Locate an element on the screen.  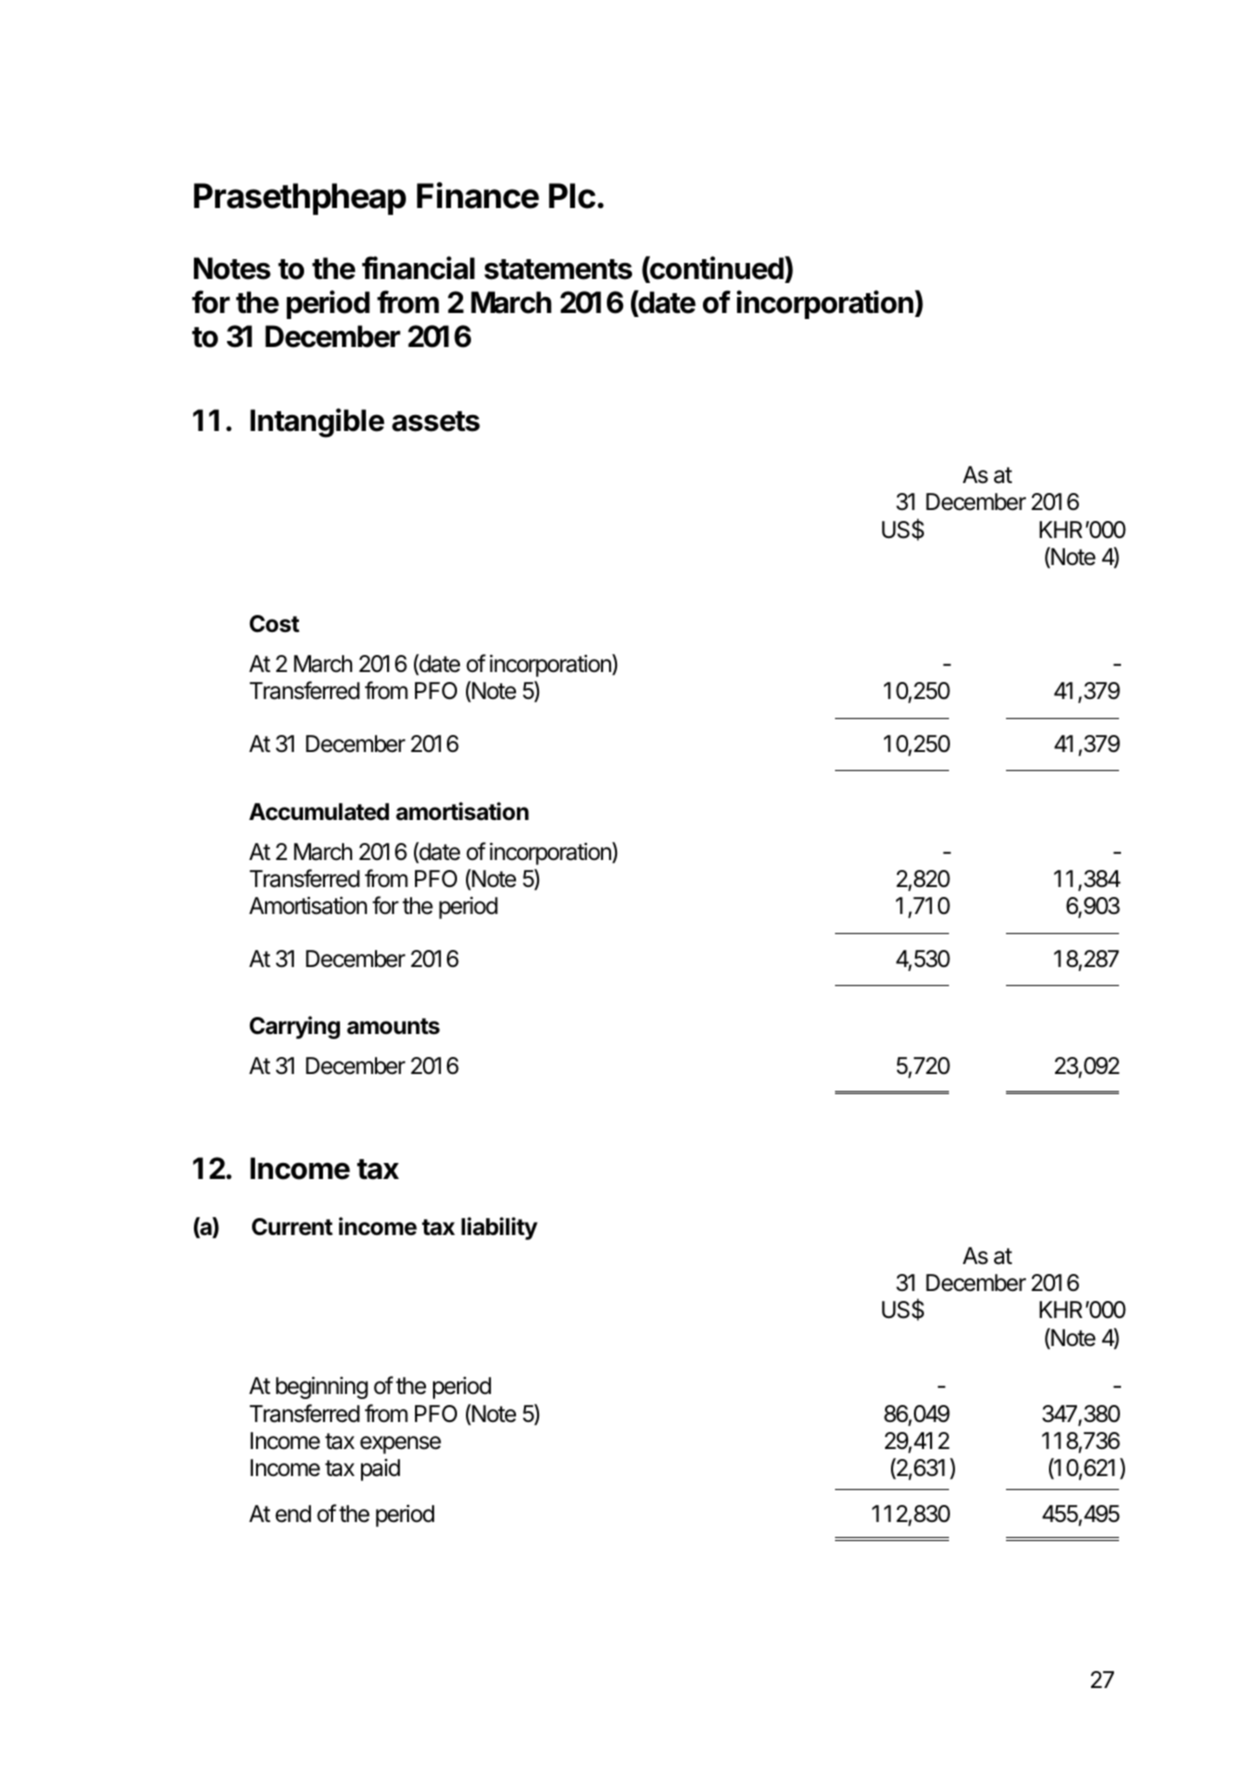
expense is located at coordinates (400, 1445).
